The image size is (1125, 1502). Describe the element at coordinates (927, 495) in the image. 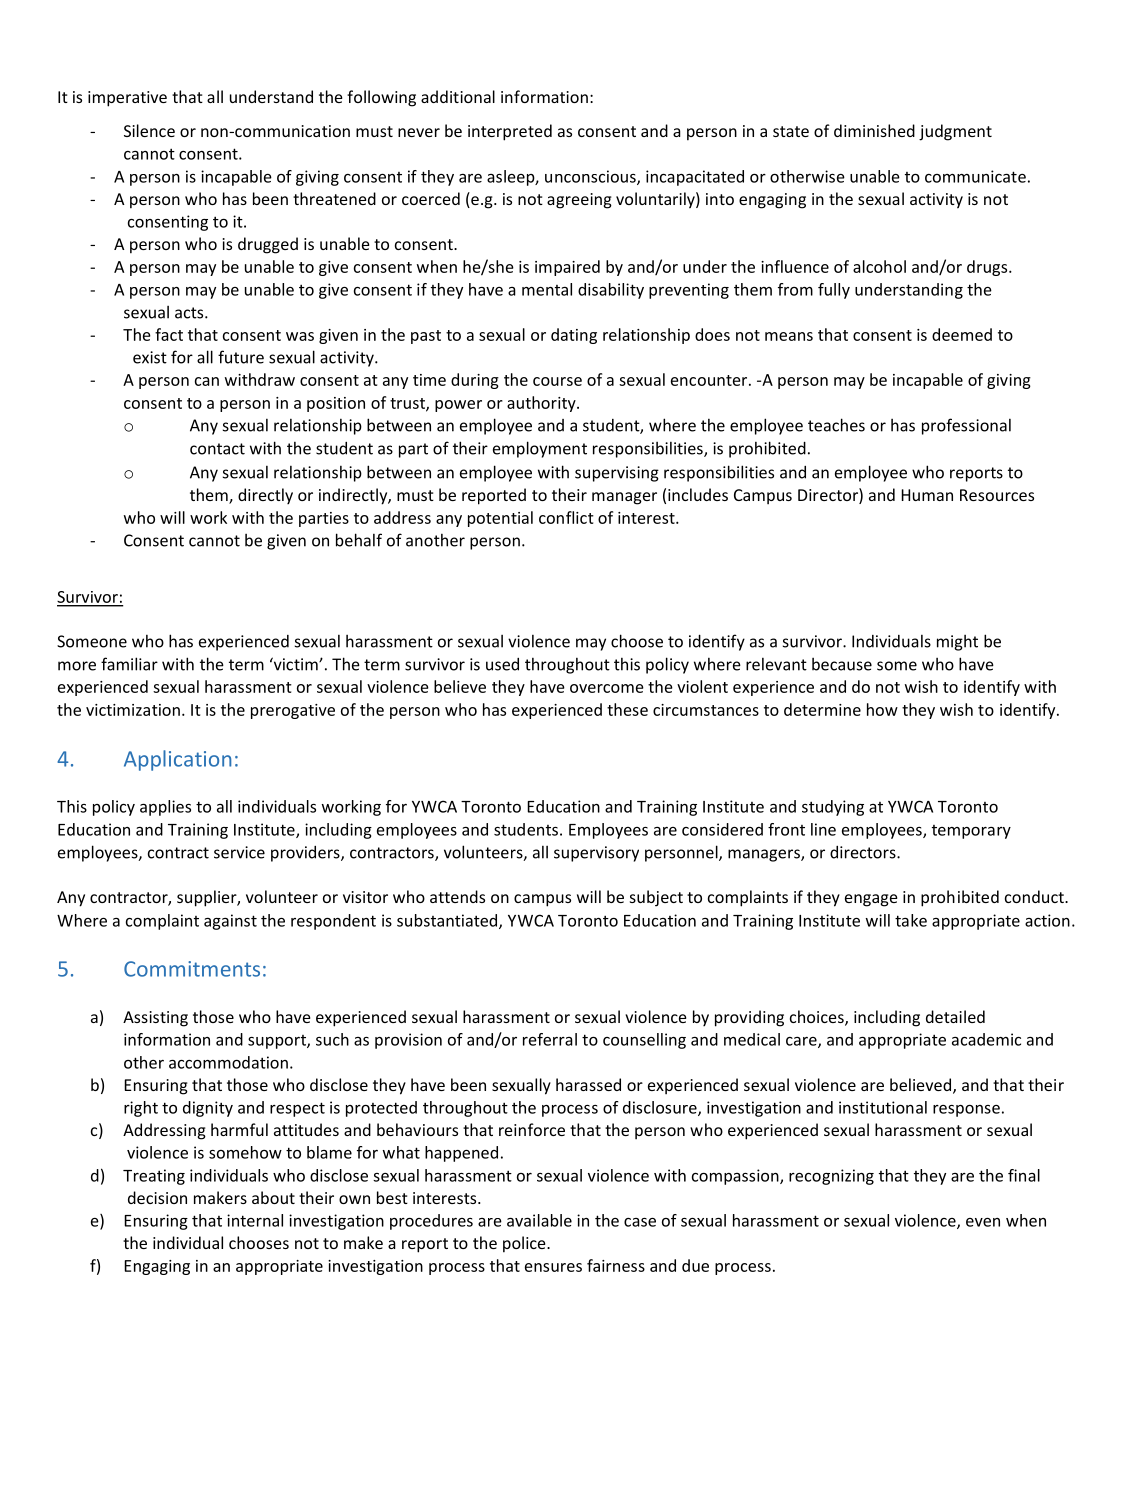

I see `Human` at that location.
